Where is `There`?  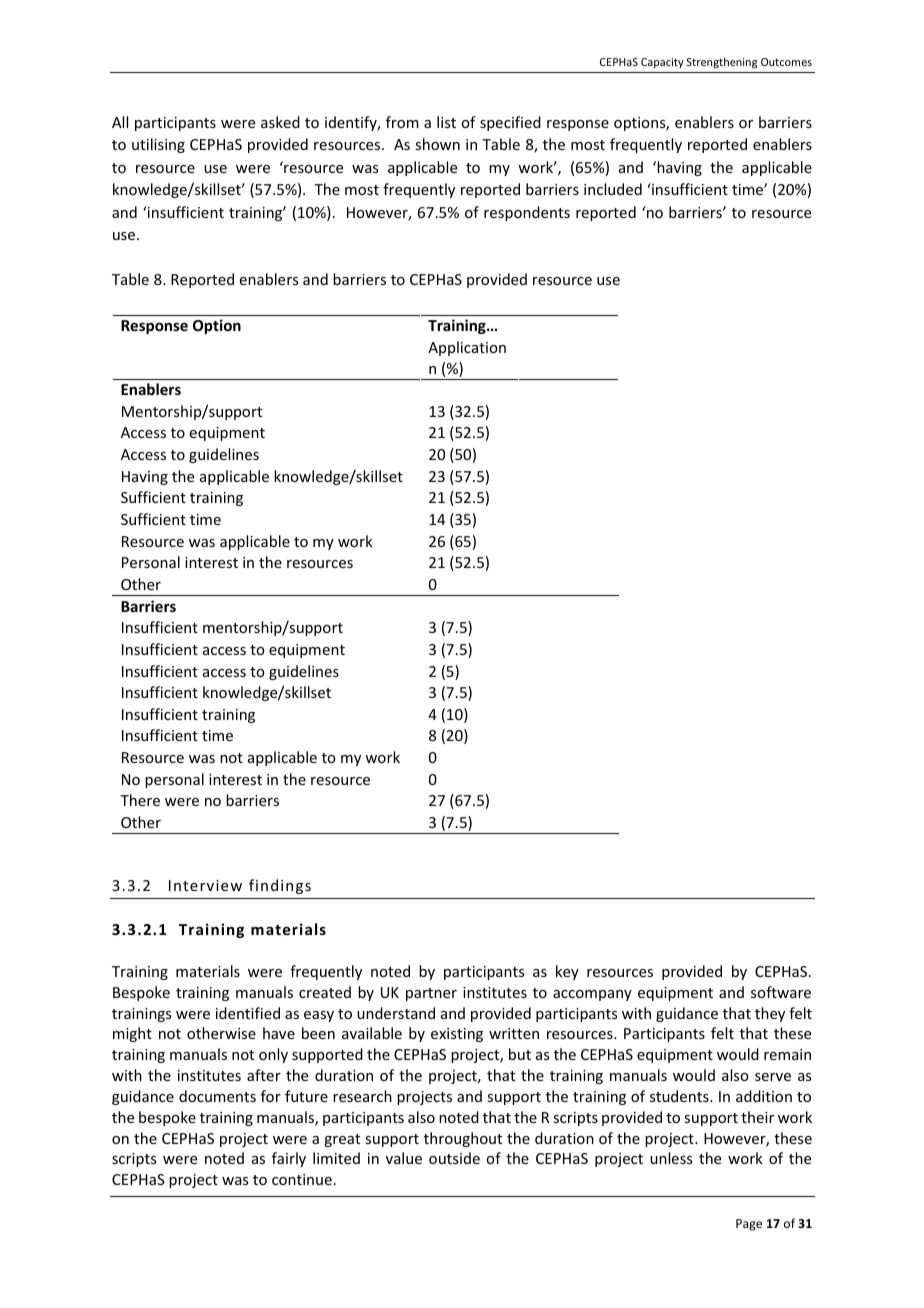 There is located at coordinates (140, 800).
